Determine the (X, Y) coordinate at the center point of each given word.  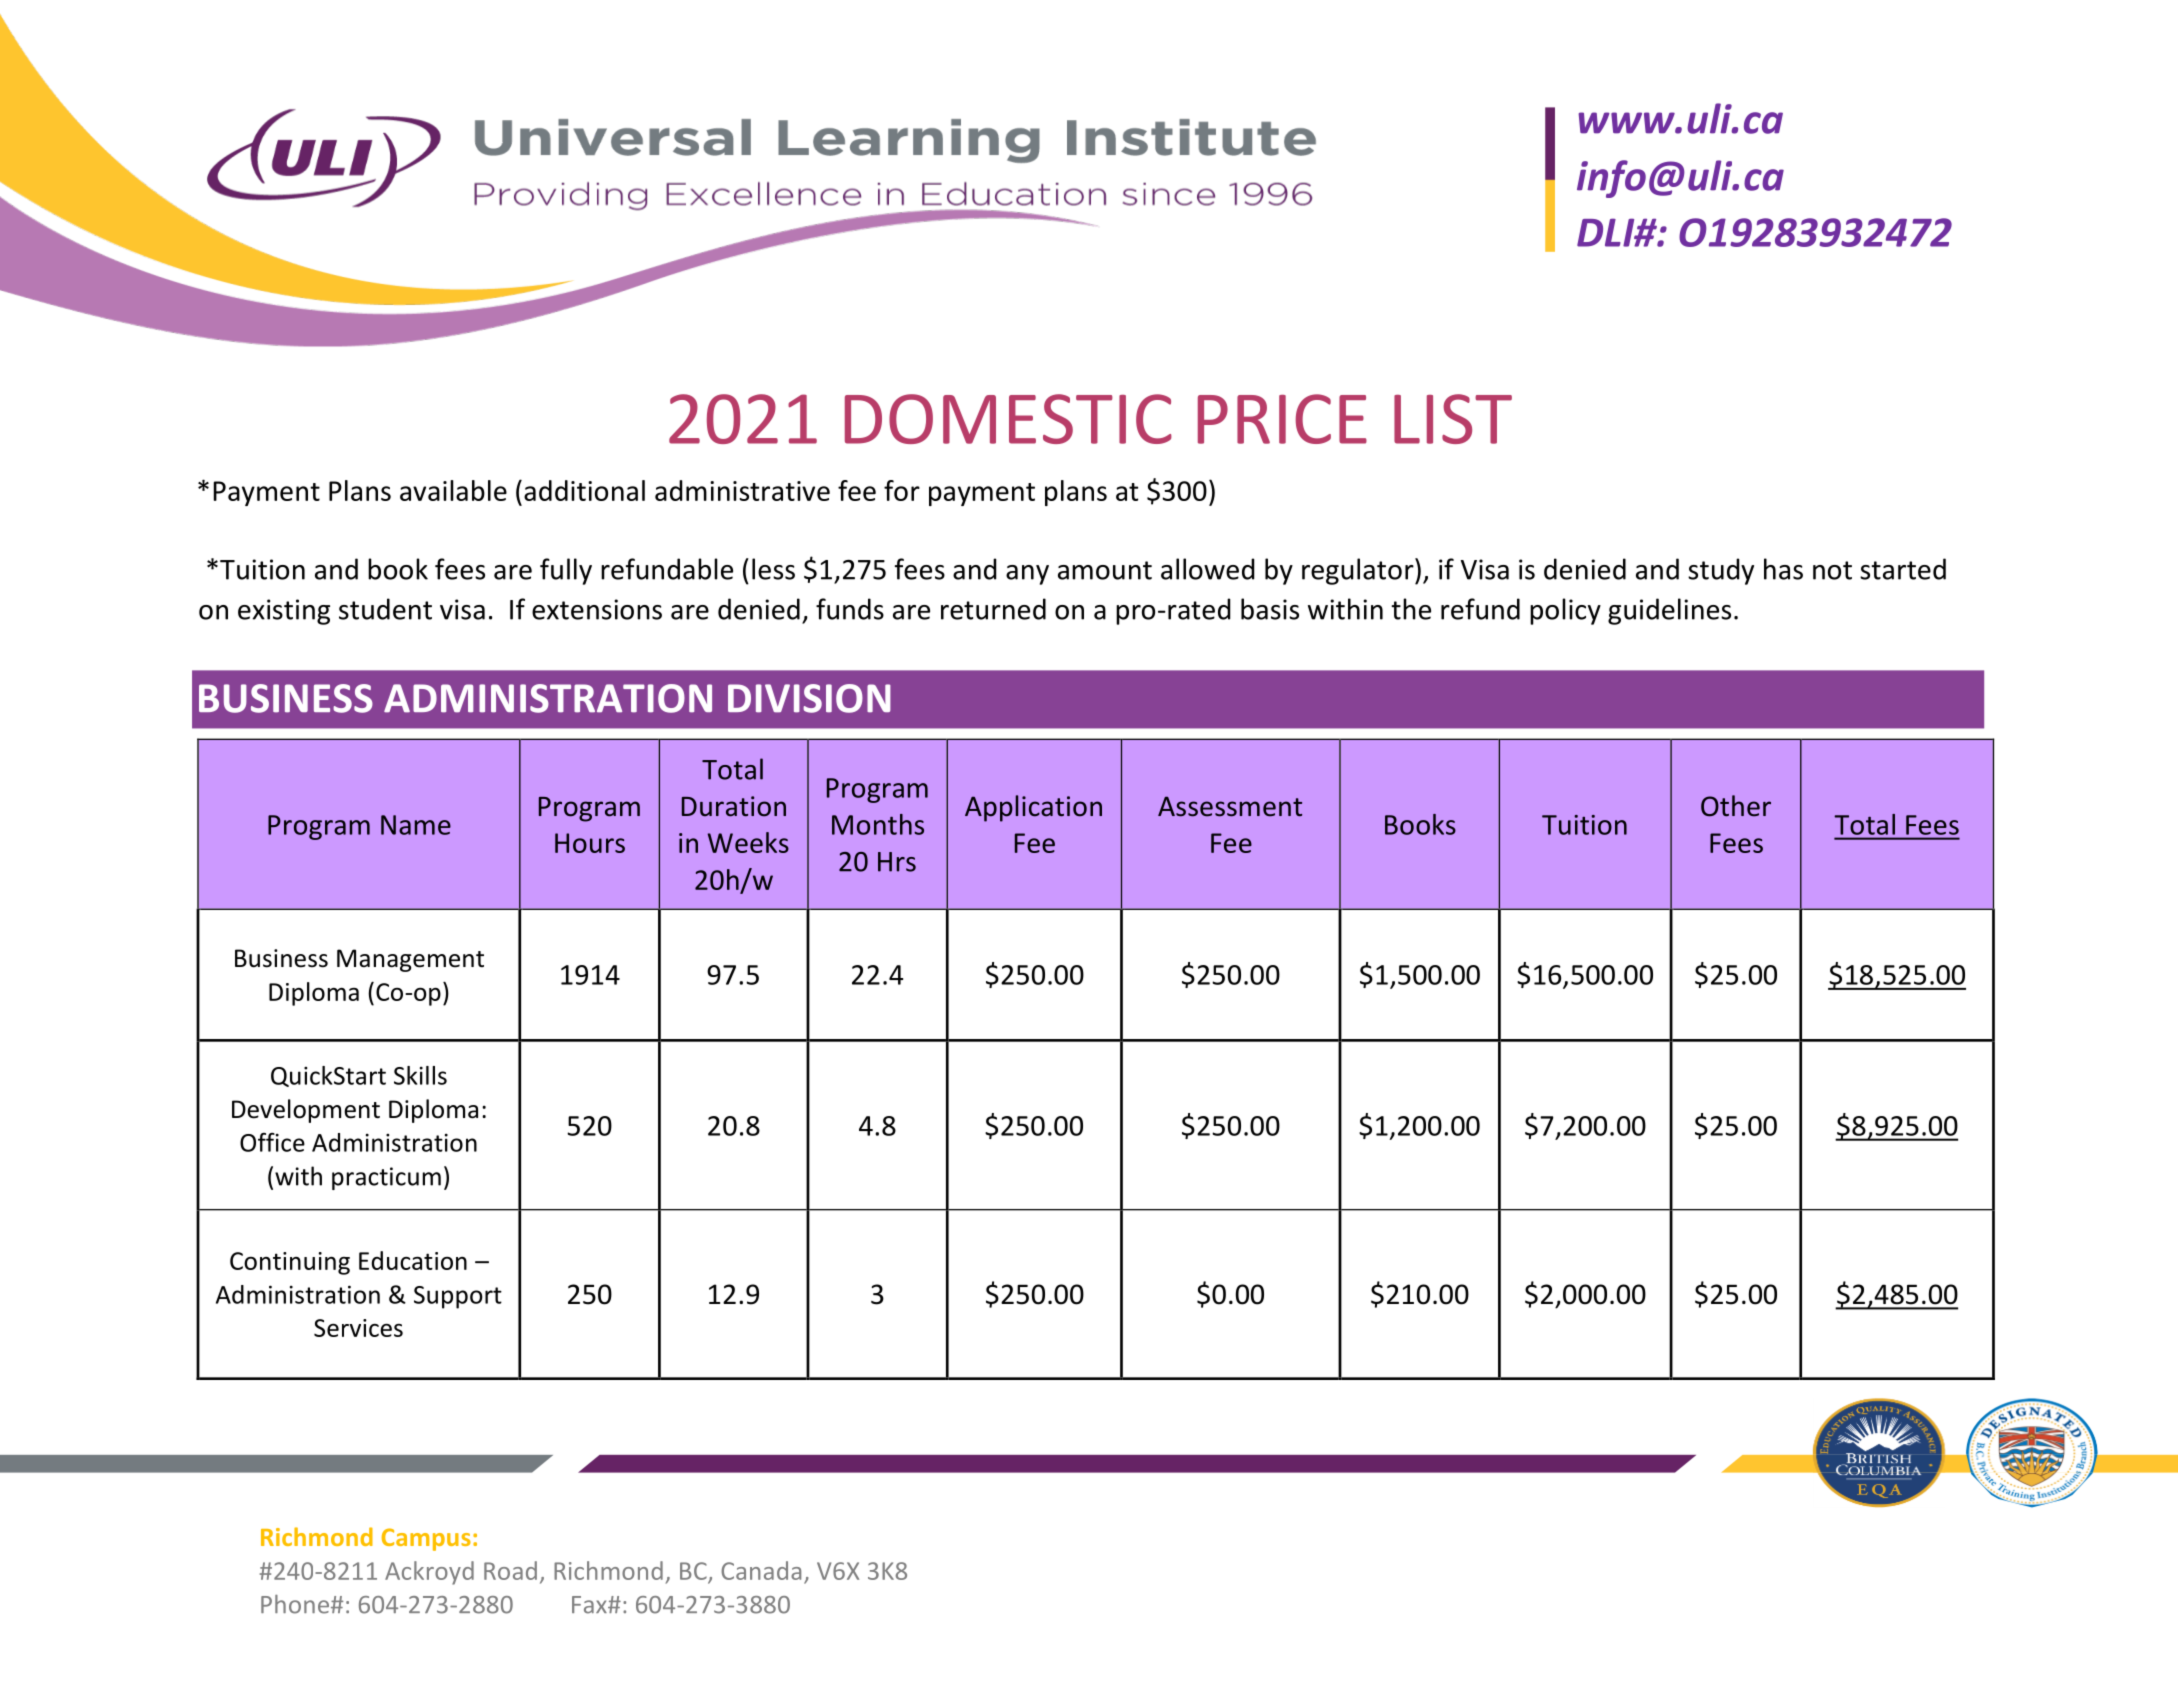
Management (410, 960)
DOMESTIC (1008, 419)
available (453, 490)
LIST (1453, 419)
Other (1736, 806)
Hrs (897, 862)
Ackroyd (429, 1573)
